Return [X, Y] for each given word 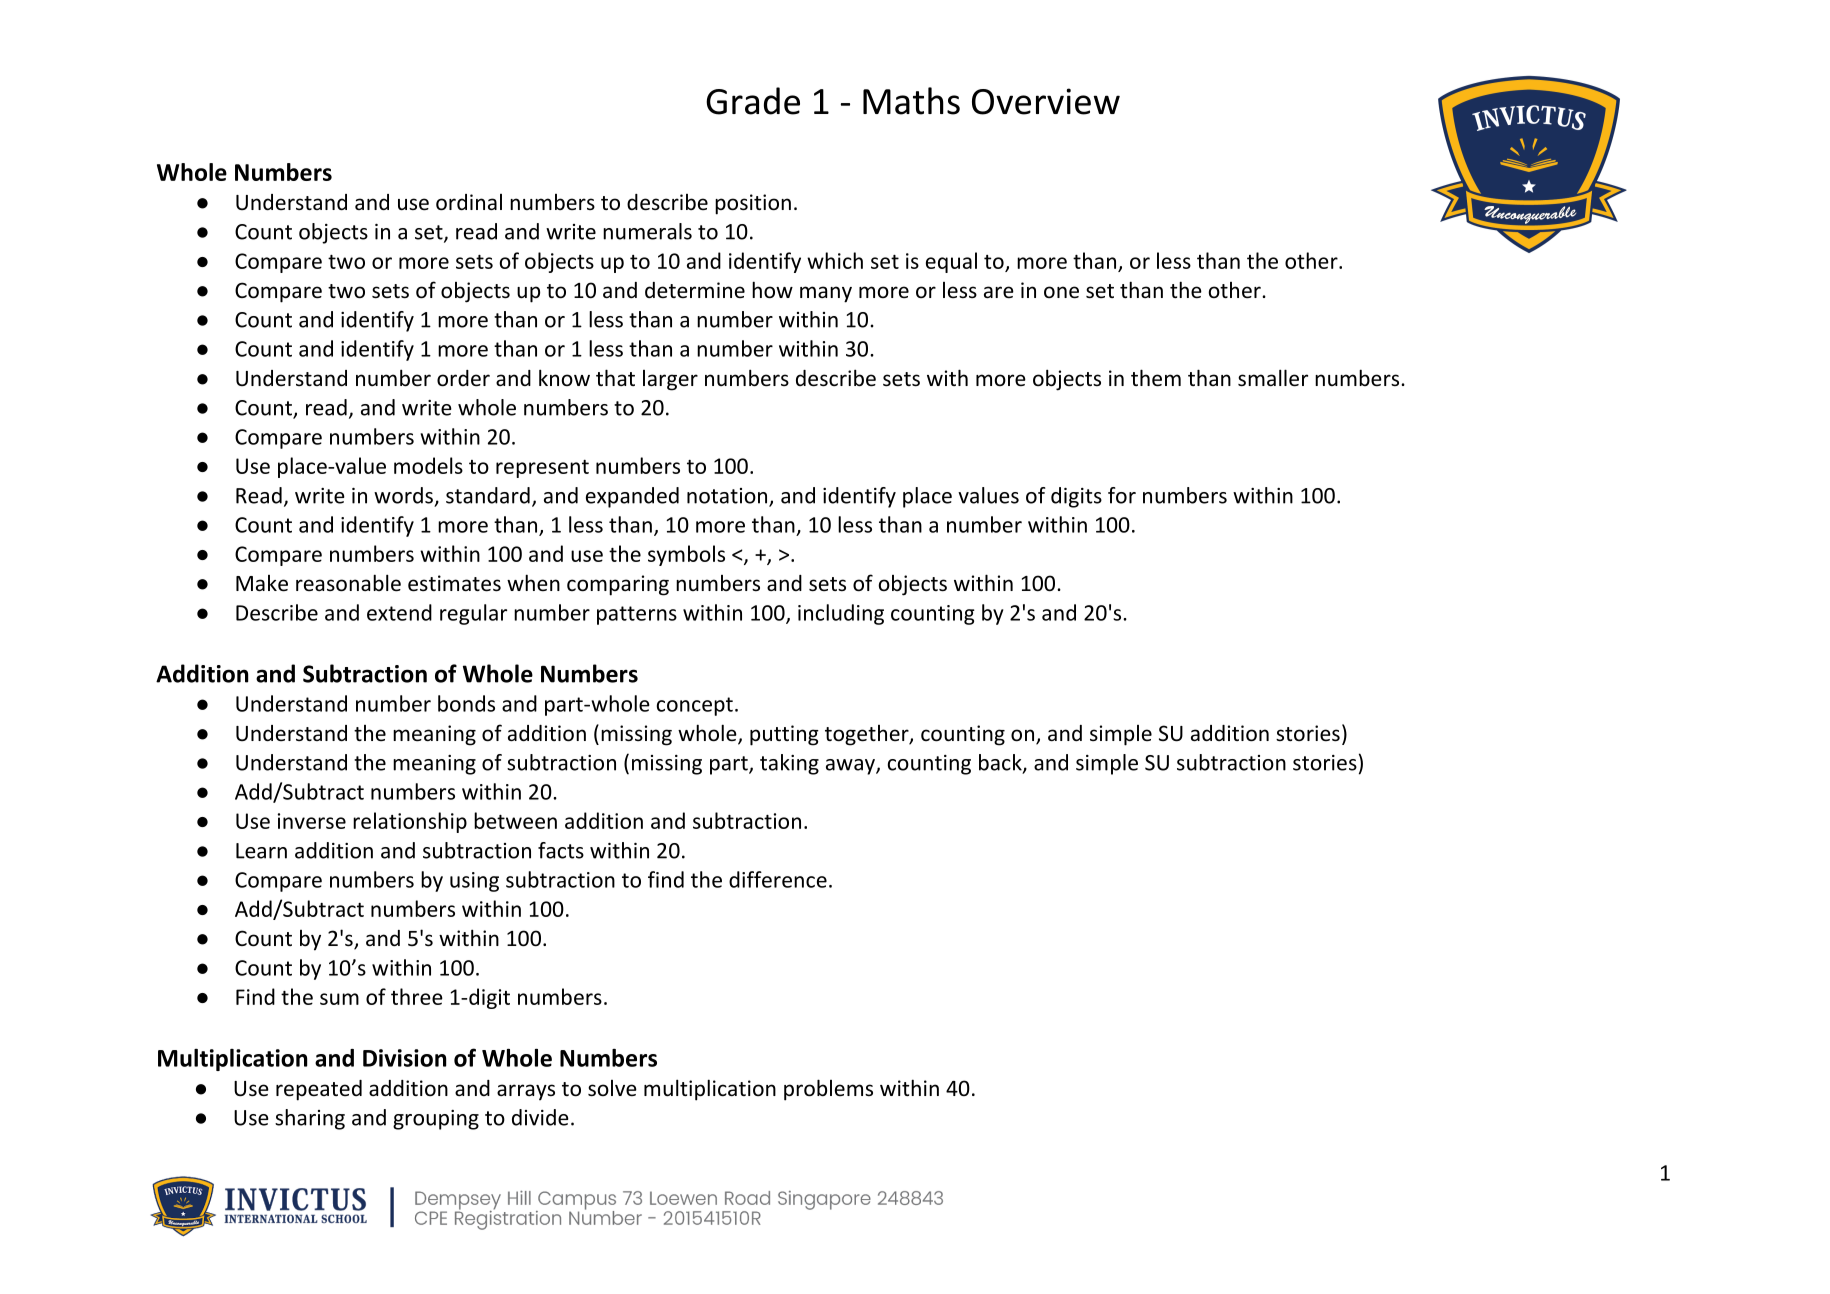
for [1122, 495]
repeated [319, 1090]
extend [399, 612]
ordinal [469, 202]
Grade [753, 101]
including [841, 614]
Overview [1046, 101]
